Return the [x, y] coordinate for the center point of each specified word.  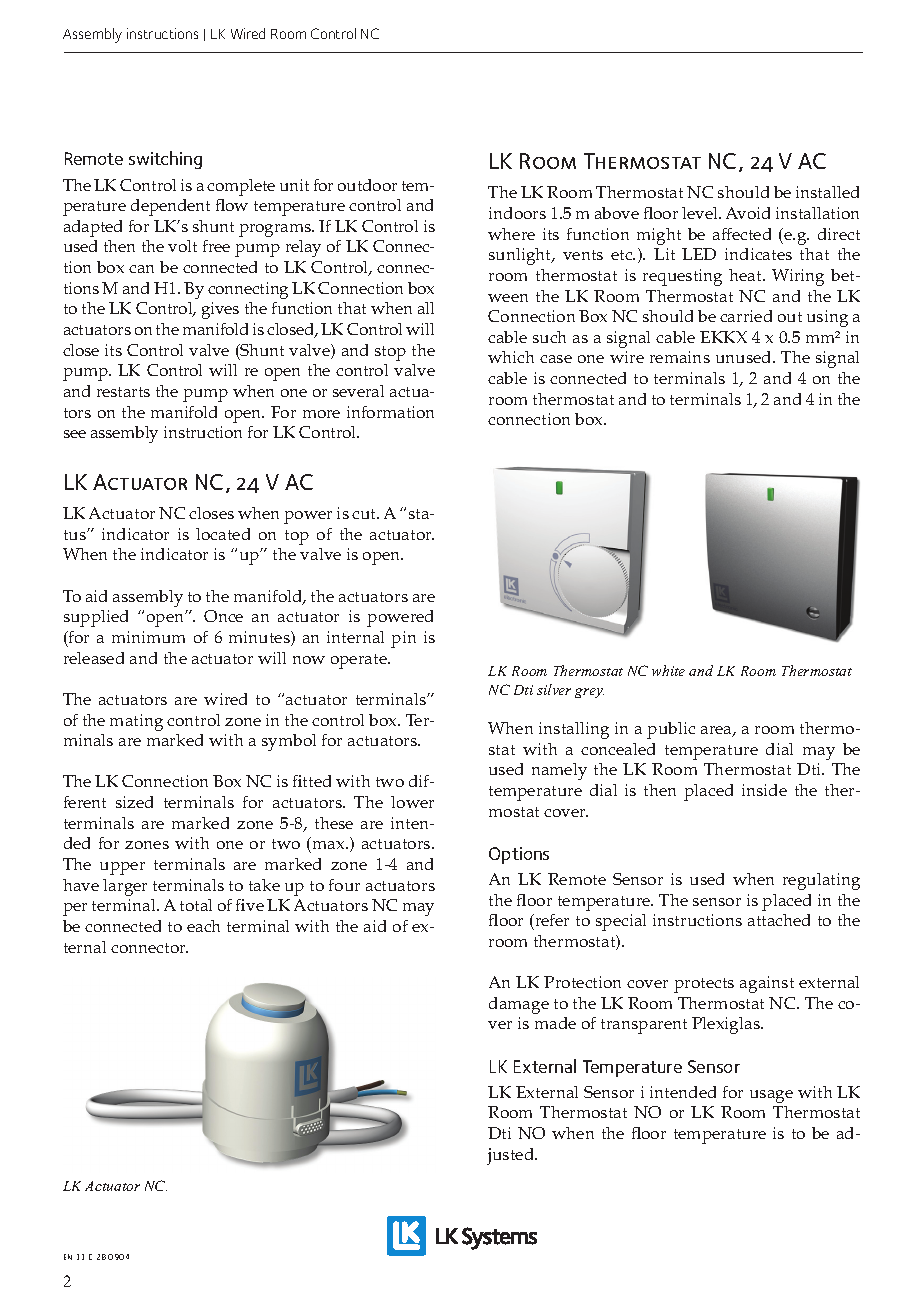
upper [122, 868]
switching [165, 160]
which [511, 357]
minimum [148, 637]
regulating [821, 881]
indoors [517, 213]
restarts [123, 392]
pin [403, 639]
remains [680, 357]
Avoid [748, 213]
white [668, 670]
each [203, 926]
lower [412, 802]
